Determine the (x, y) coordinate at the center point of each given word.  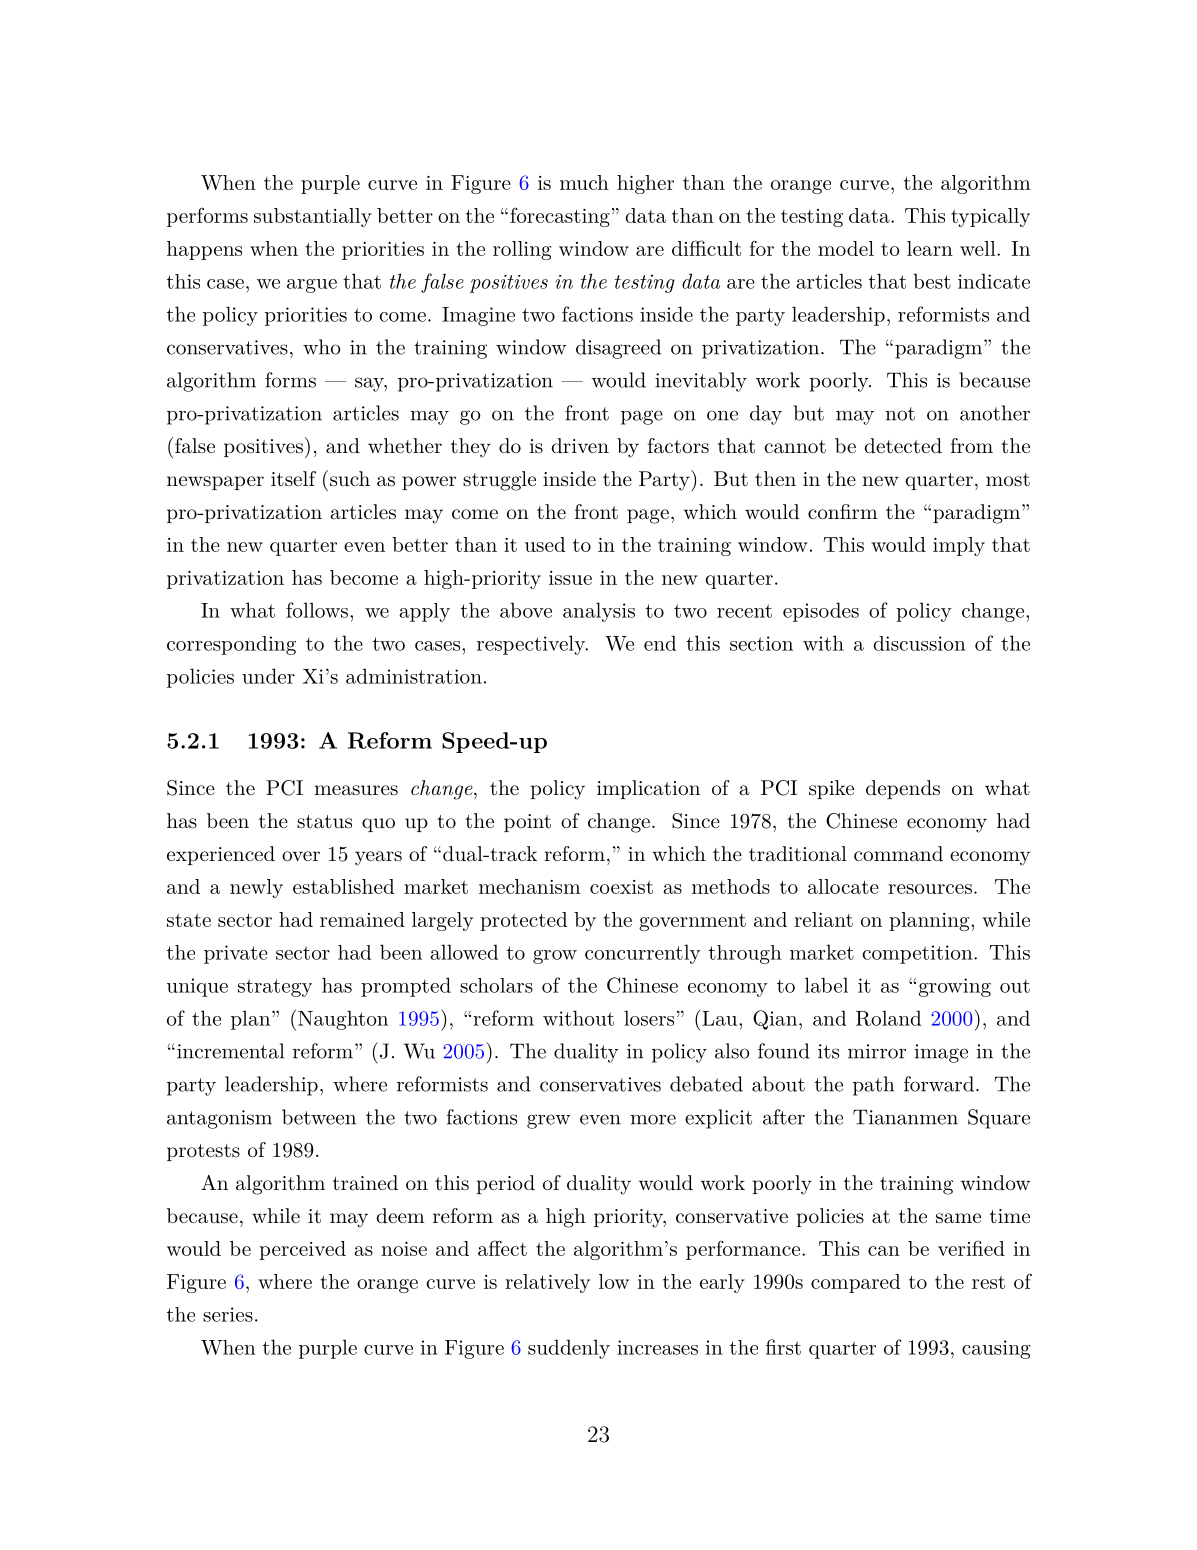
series (228, 1314)
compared (855, 1283)
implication (648, 789)
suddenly (569, 1349)
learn (930, 248)
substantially (313, 217)
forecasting (560, 217)
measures (356, 790)
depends (903, 789)
